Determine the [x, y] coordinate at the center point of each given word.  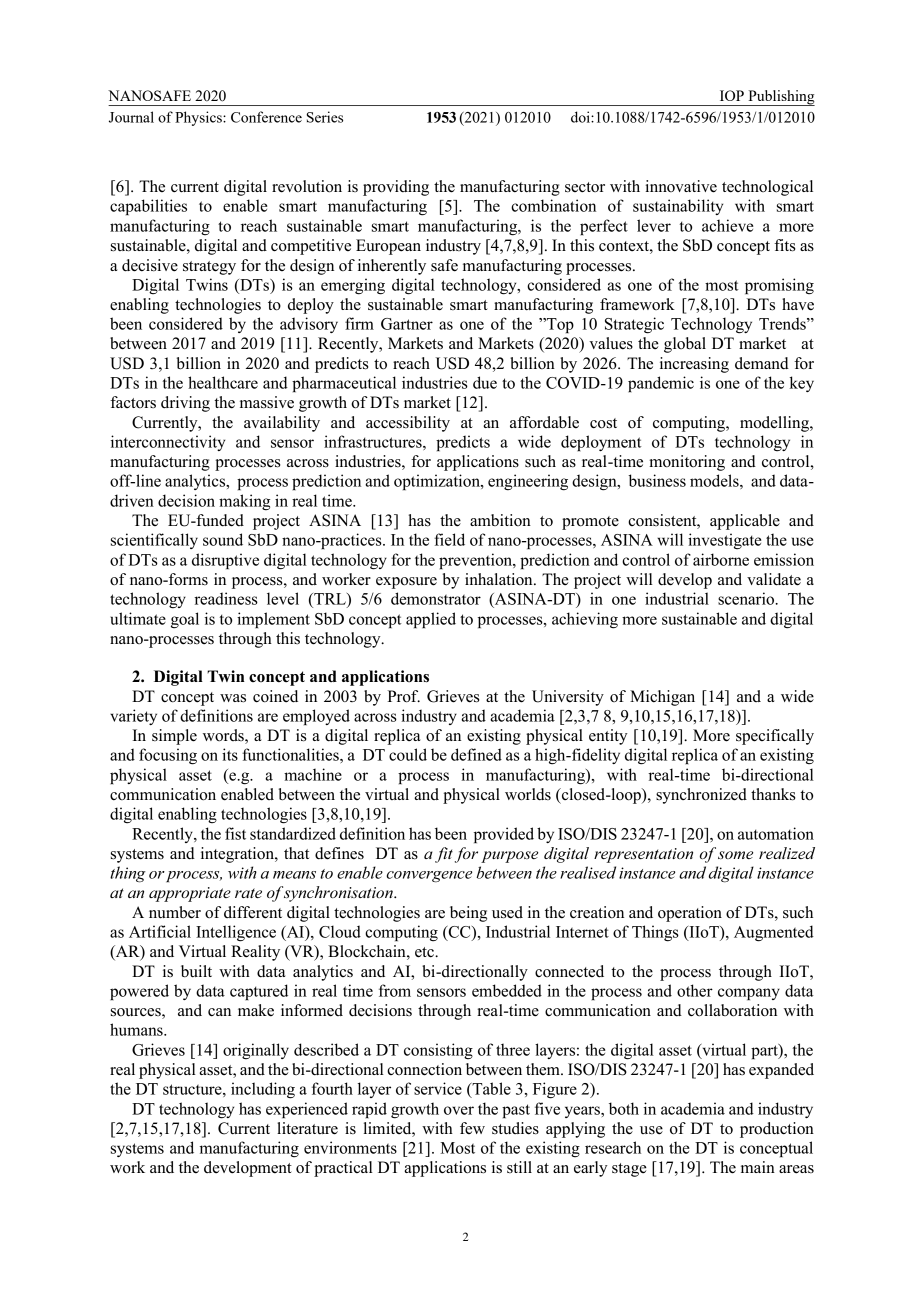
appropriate [190, 894]
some [735, 855]
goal [185, 620]
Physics [199, 118]
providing [396, 188]
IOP [732, 95]
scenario [747, 598]
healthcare [223, 382]
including [263, 1090]
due [485, 382]
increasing [694, 365]
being [468, 914]
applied [431, 620]
